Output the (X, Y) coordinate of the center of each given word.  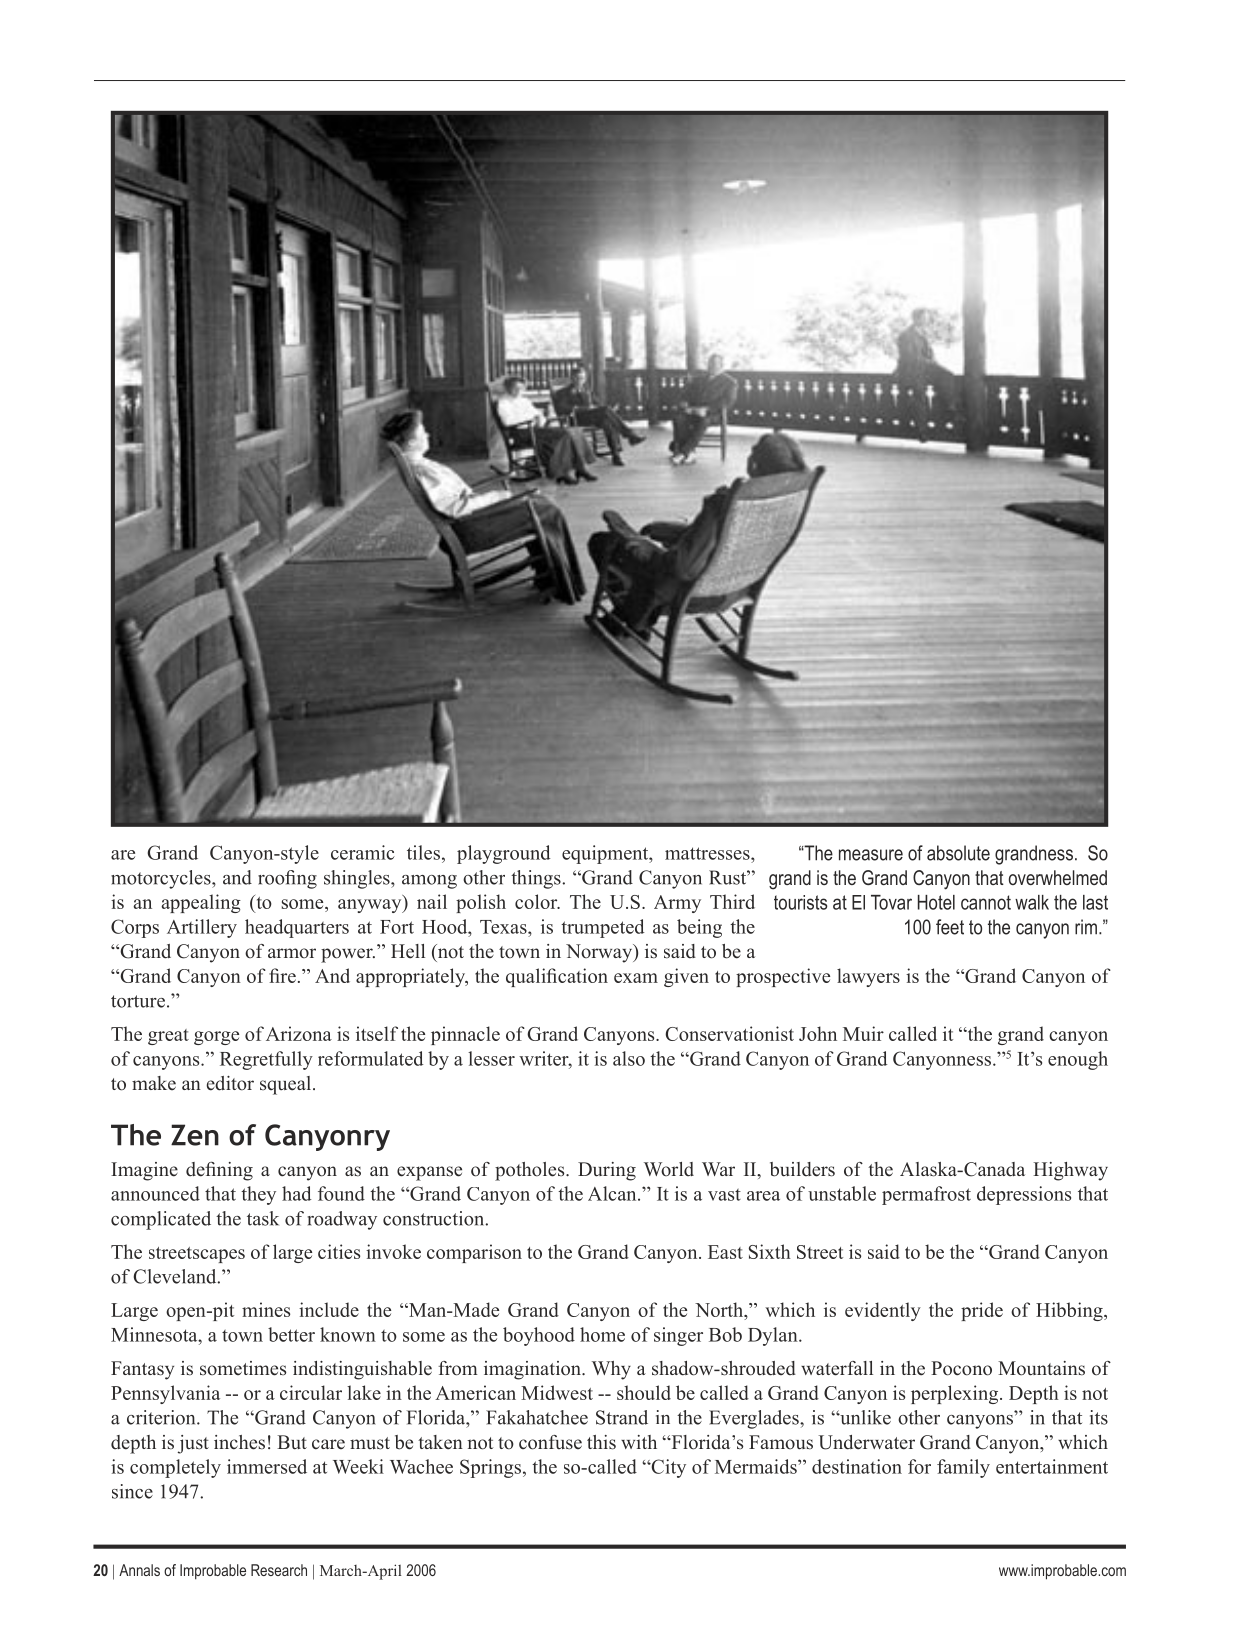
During (607, 1171)
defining (219, 1171)
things (537, 879)
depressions (1024, 1195)
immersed (267, 1466)
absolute (958, 853)
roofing (287, 879)
